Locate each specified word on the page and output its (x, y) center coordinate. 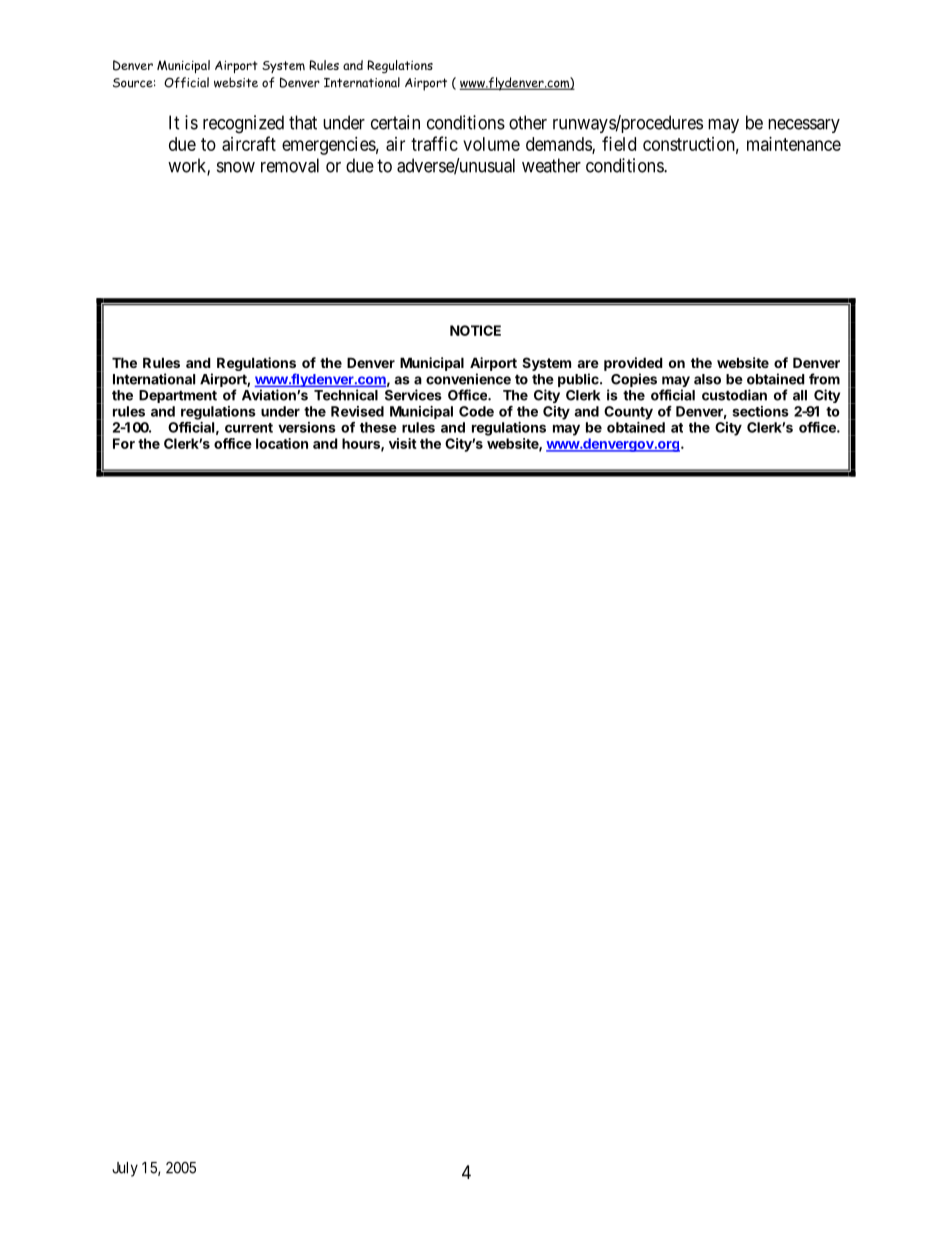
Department (178, 396)
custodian (734, 395)
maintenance (794, 144)
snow (236, 167)
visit (403, 443)
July (125, 1169)
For (124, 443)
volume (491, 144)
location (282, 443)
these (378, 427)
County (628, 413)
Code (476, 411)
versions (307, 427)
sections (760, 411)
